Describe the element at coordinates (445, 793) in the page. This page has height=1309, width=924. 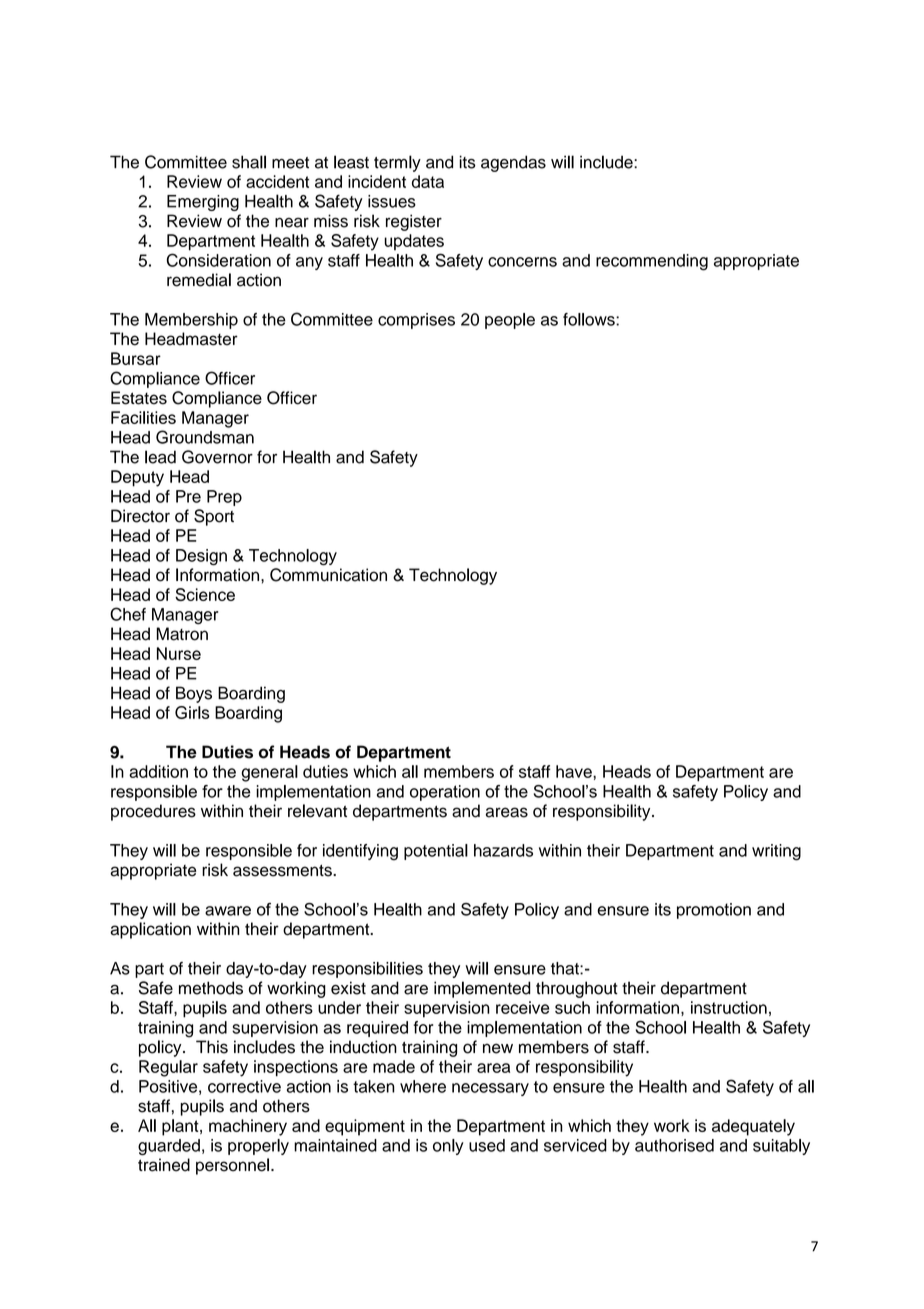
I see `operation` at that location.
